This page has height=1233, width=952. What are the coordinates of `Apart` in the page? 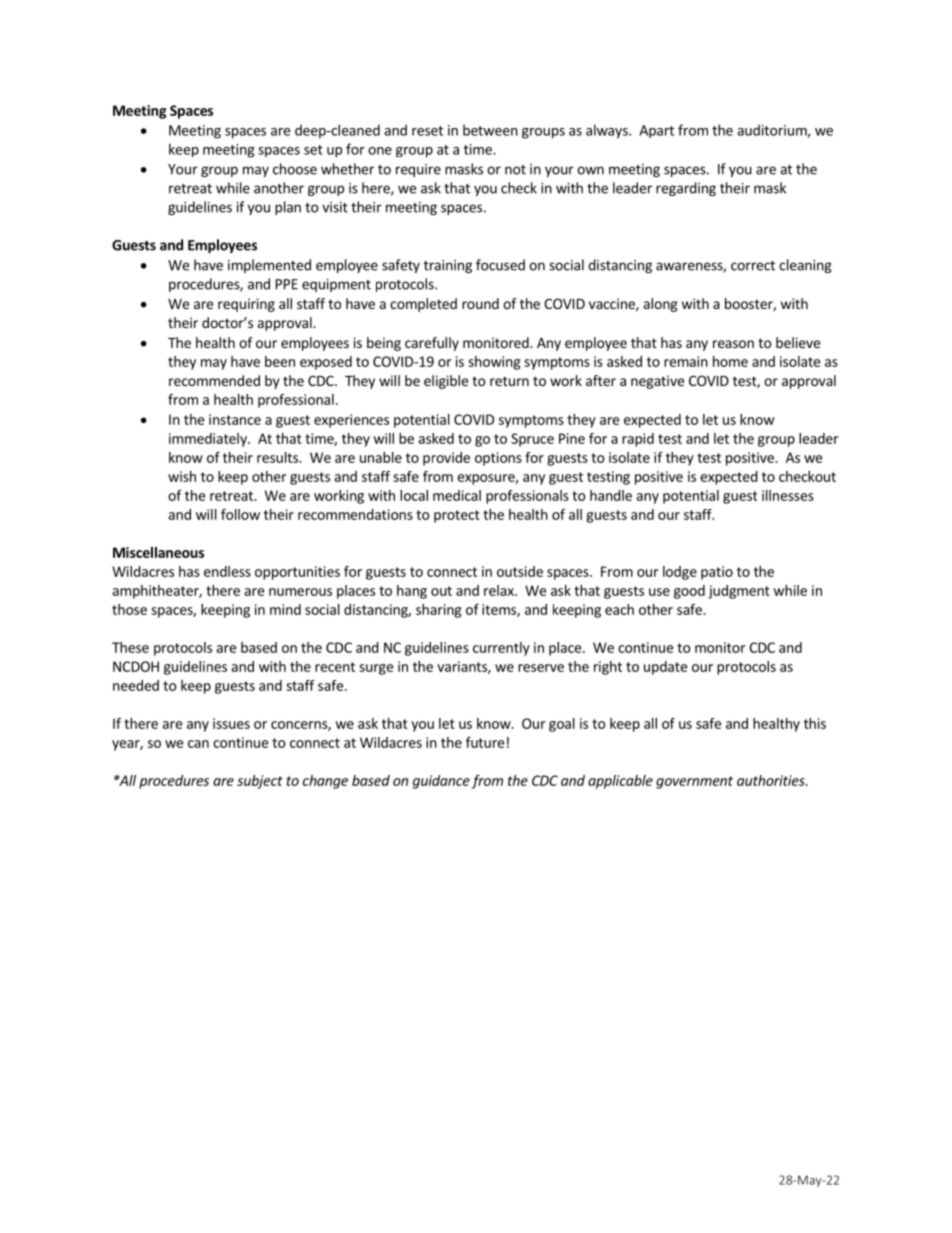 It's located at (656, 131).
